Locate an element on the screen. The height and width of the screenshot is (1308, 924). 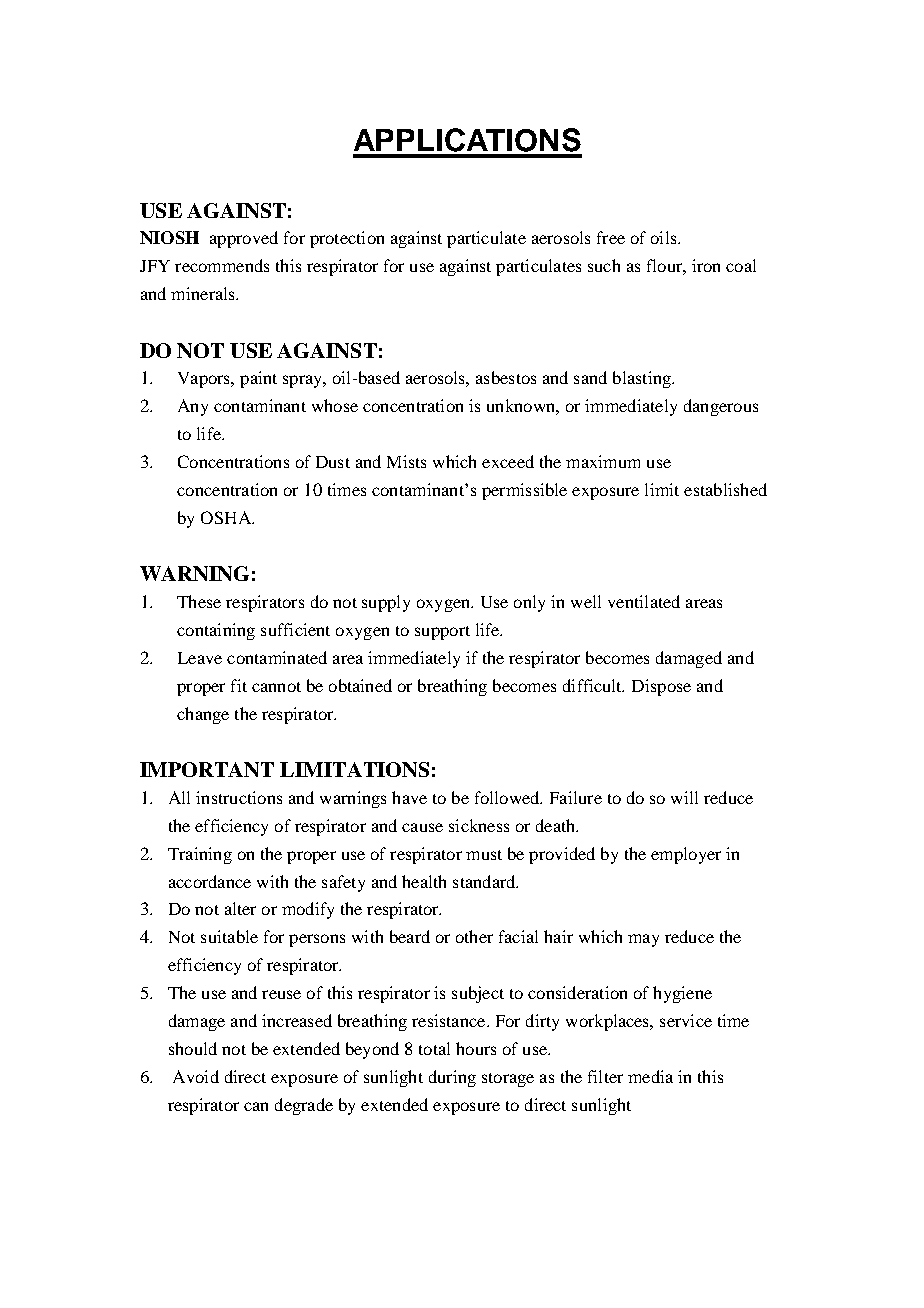
iron is located at coordinates (706, 265).
